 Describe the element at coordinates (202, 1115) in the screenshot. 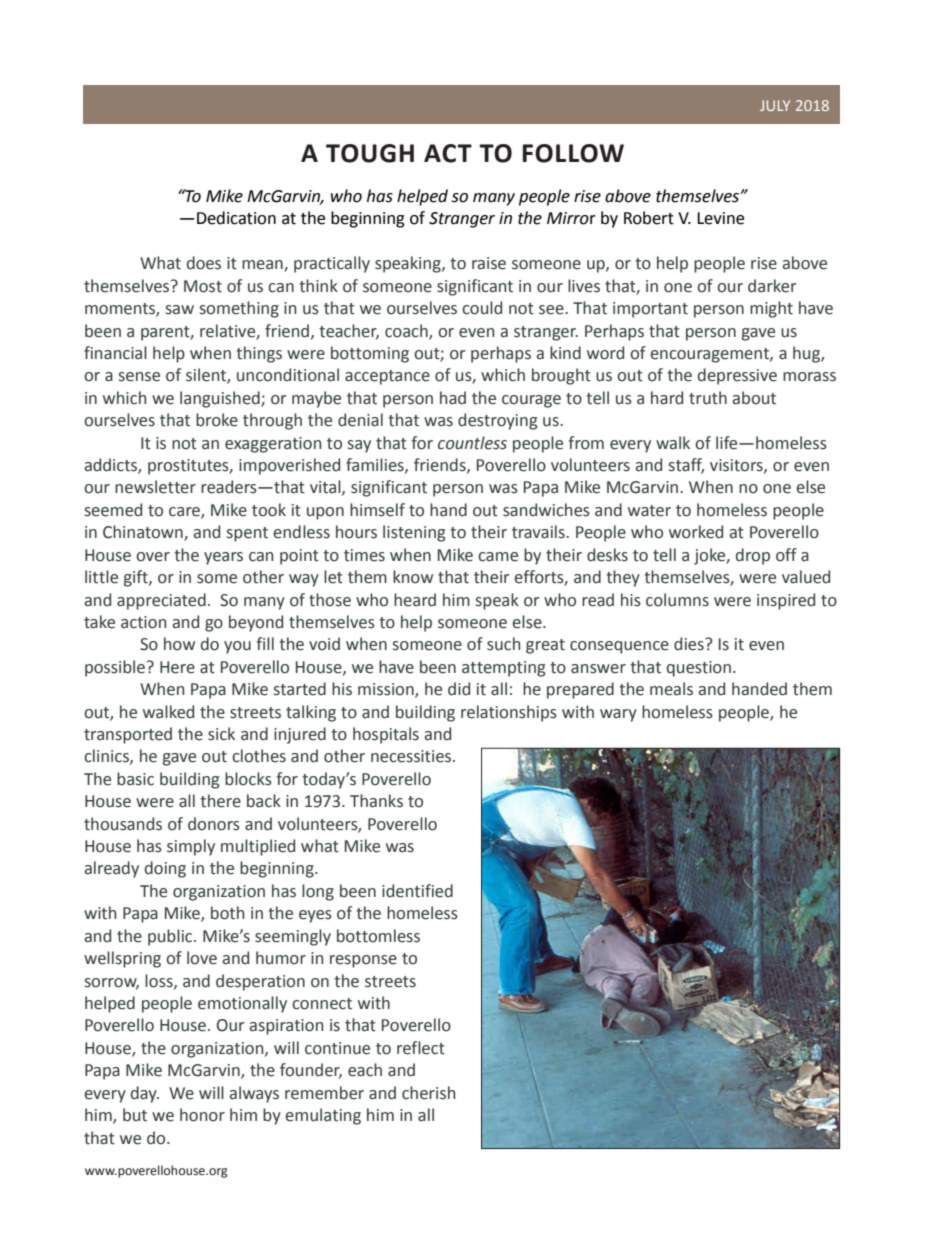

I see `honor` at that location.
